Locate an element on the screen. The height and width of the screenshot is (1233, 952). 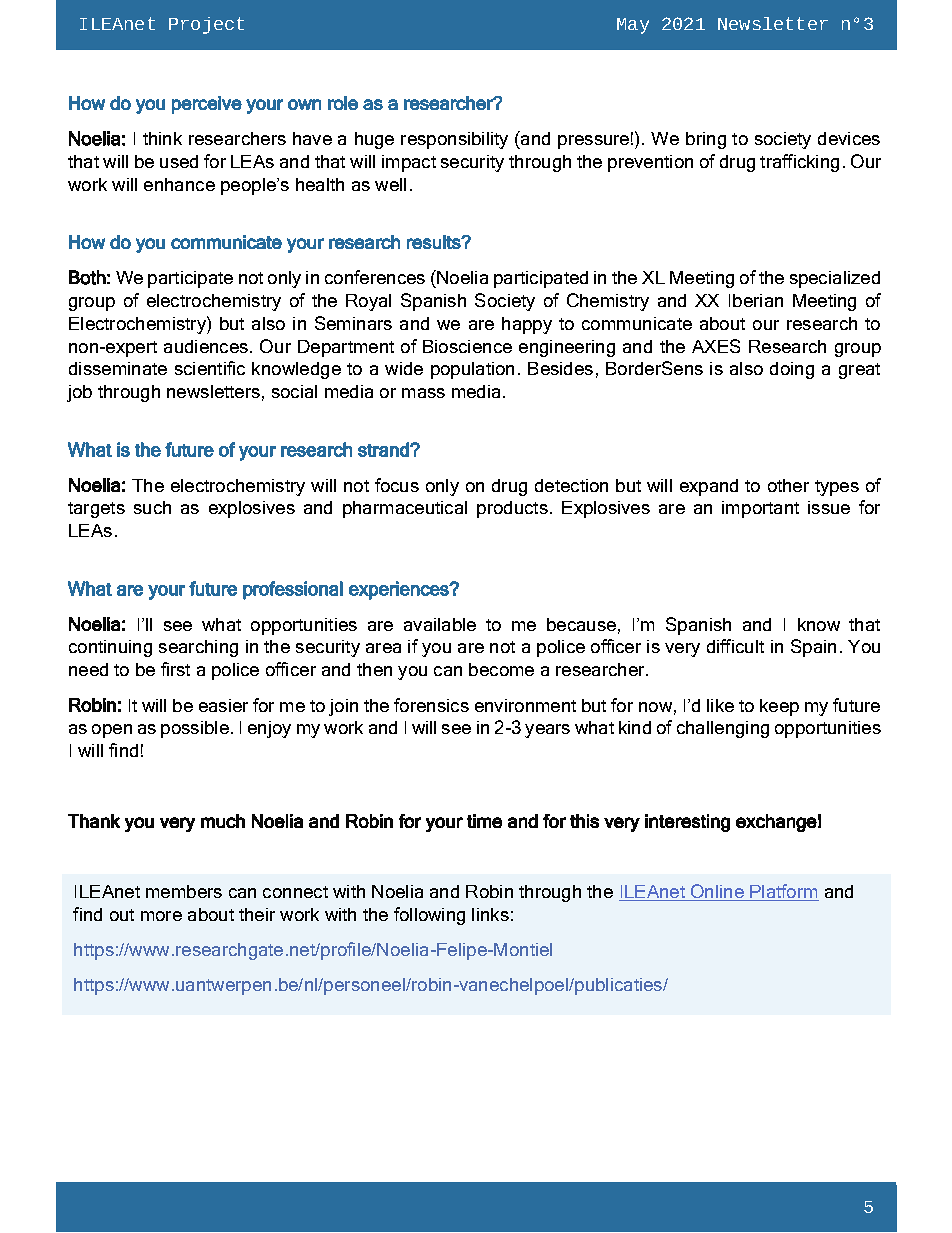
May is located at coordinates (633, 26).
